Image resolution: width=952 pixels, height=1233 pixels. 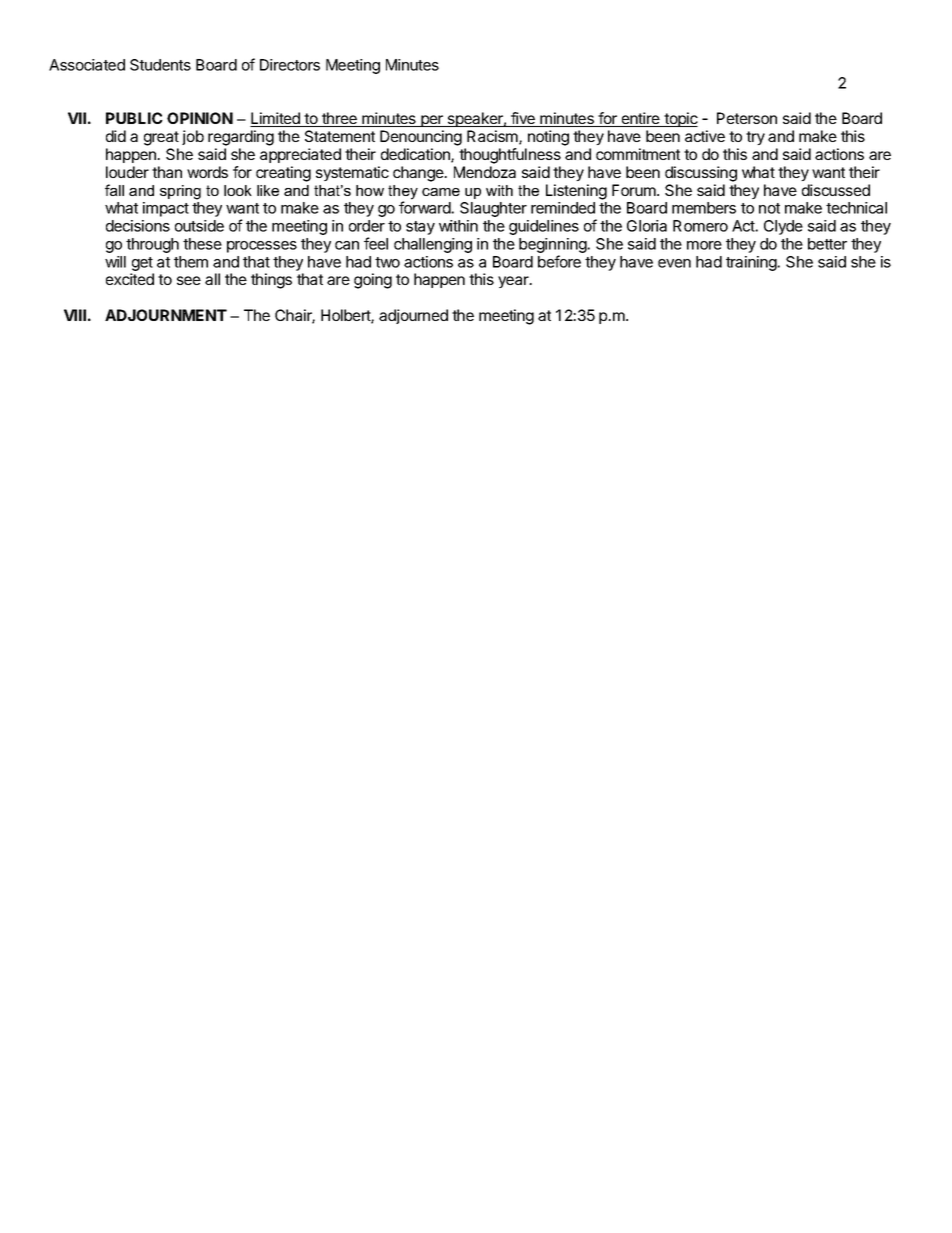 What do you see at coordinates (783, 227) in the screenshot?
I see `Clyde` at bounding box center [783, 227].
